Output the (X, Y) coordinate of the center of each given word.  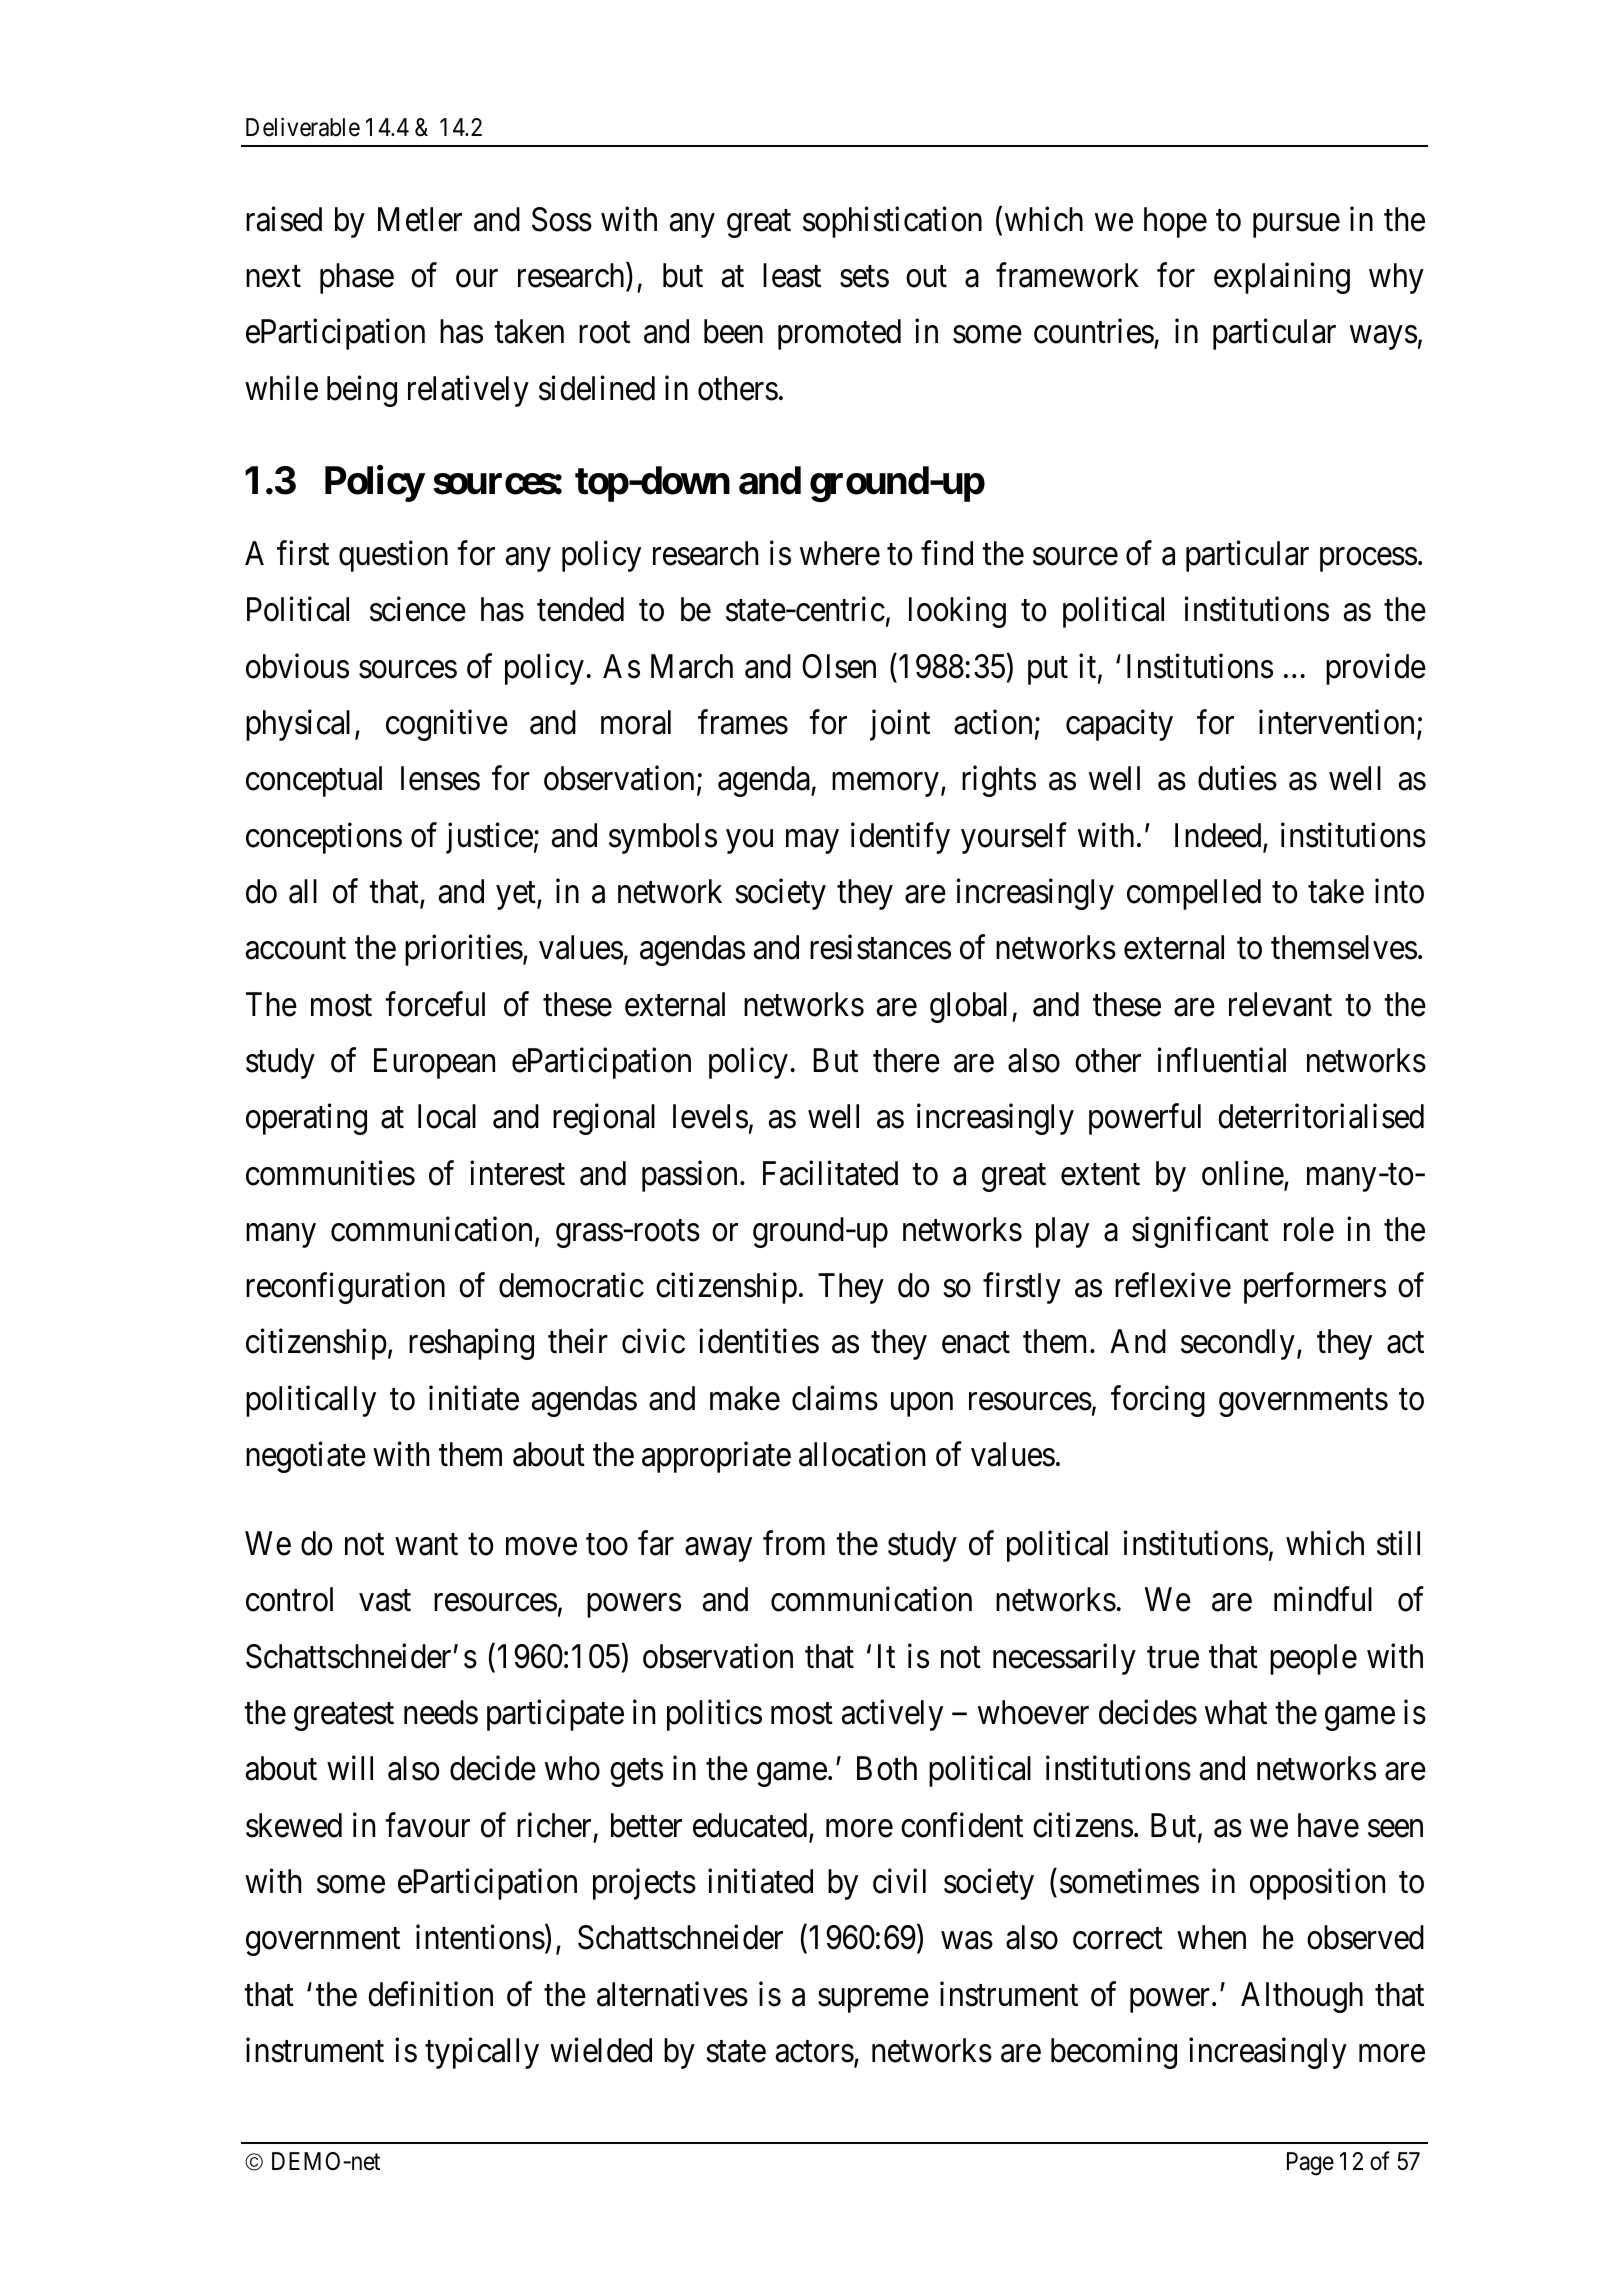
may (812, 842)
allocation (862, 1454)
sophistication (892, 222)
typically (482, 2053)
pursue (1296, 226)
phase (357, 278)
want (426, 1545)
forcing (1158, 1401)
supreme (873, 2001)
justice (489, 838)
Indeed (1219, 836)
